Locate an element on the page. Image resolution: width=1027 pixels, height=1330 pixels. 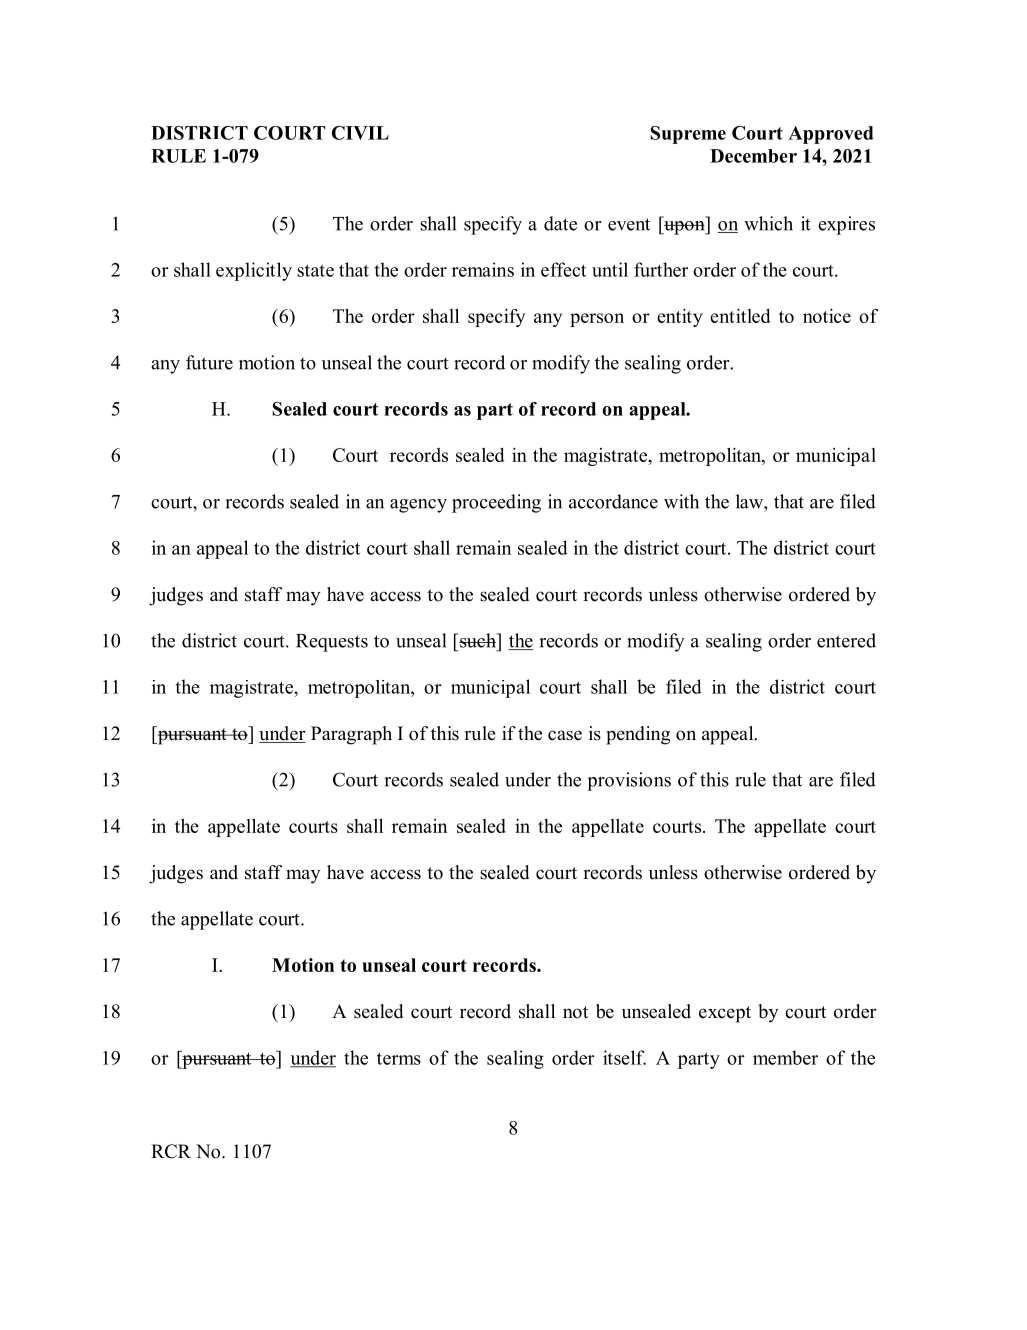
terms is located at coordinates (399, 1058).
